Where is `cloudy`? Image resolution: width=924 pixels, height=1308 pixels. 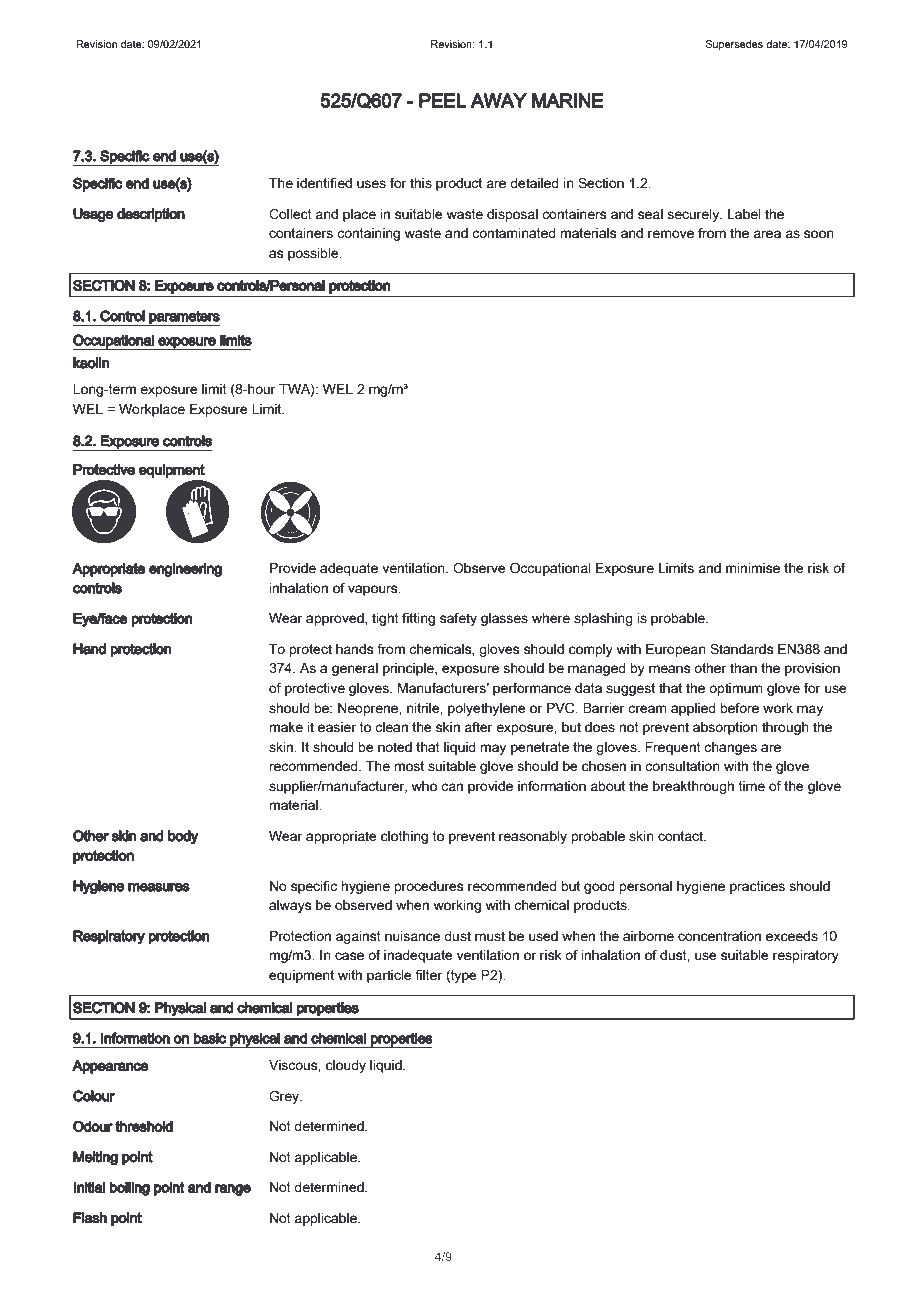
cloudy is located at coordinates (346, 1066).
